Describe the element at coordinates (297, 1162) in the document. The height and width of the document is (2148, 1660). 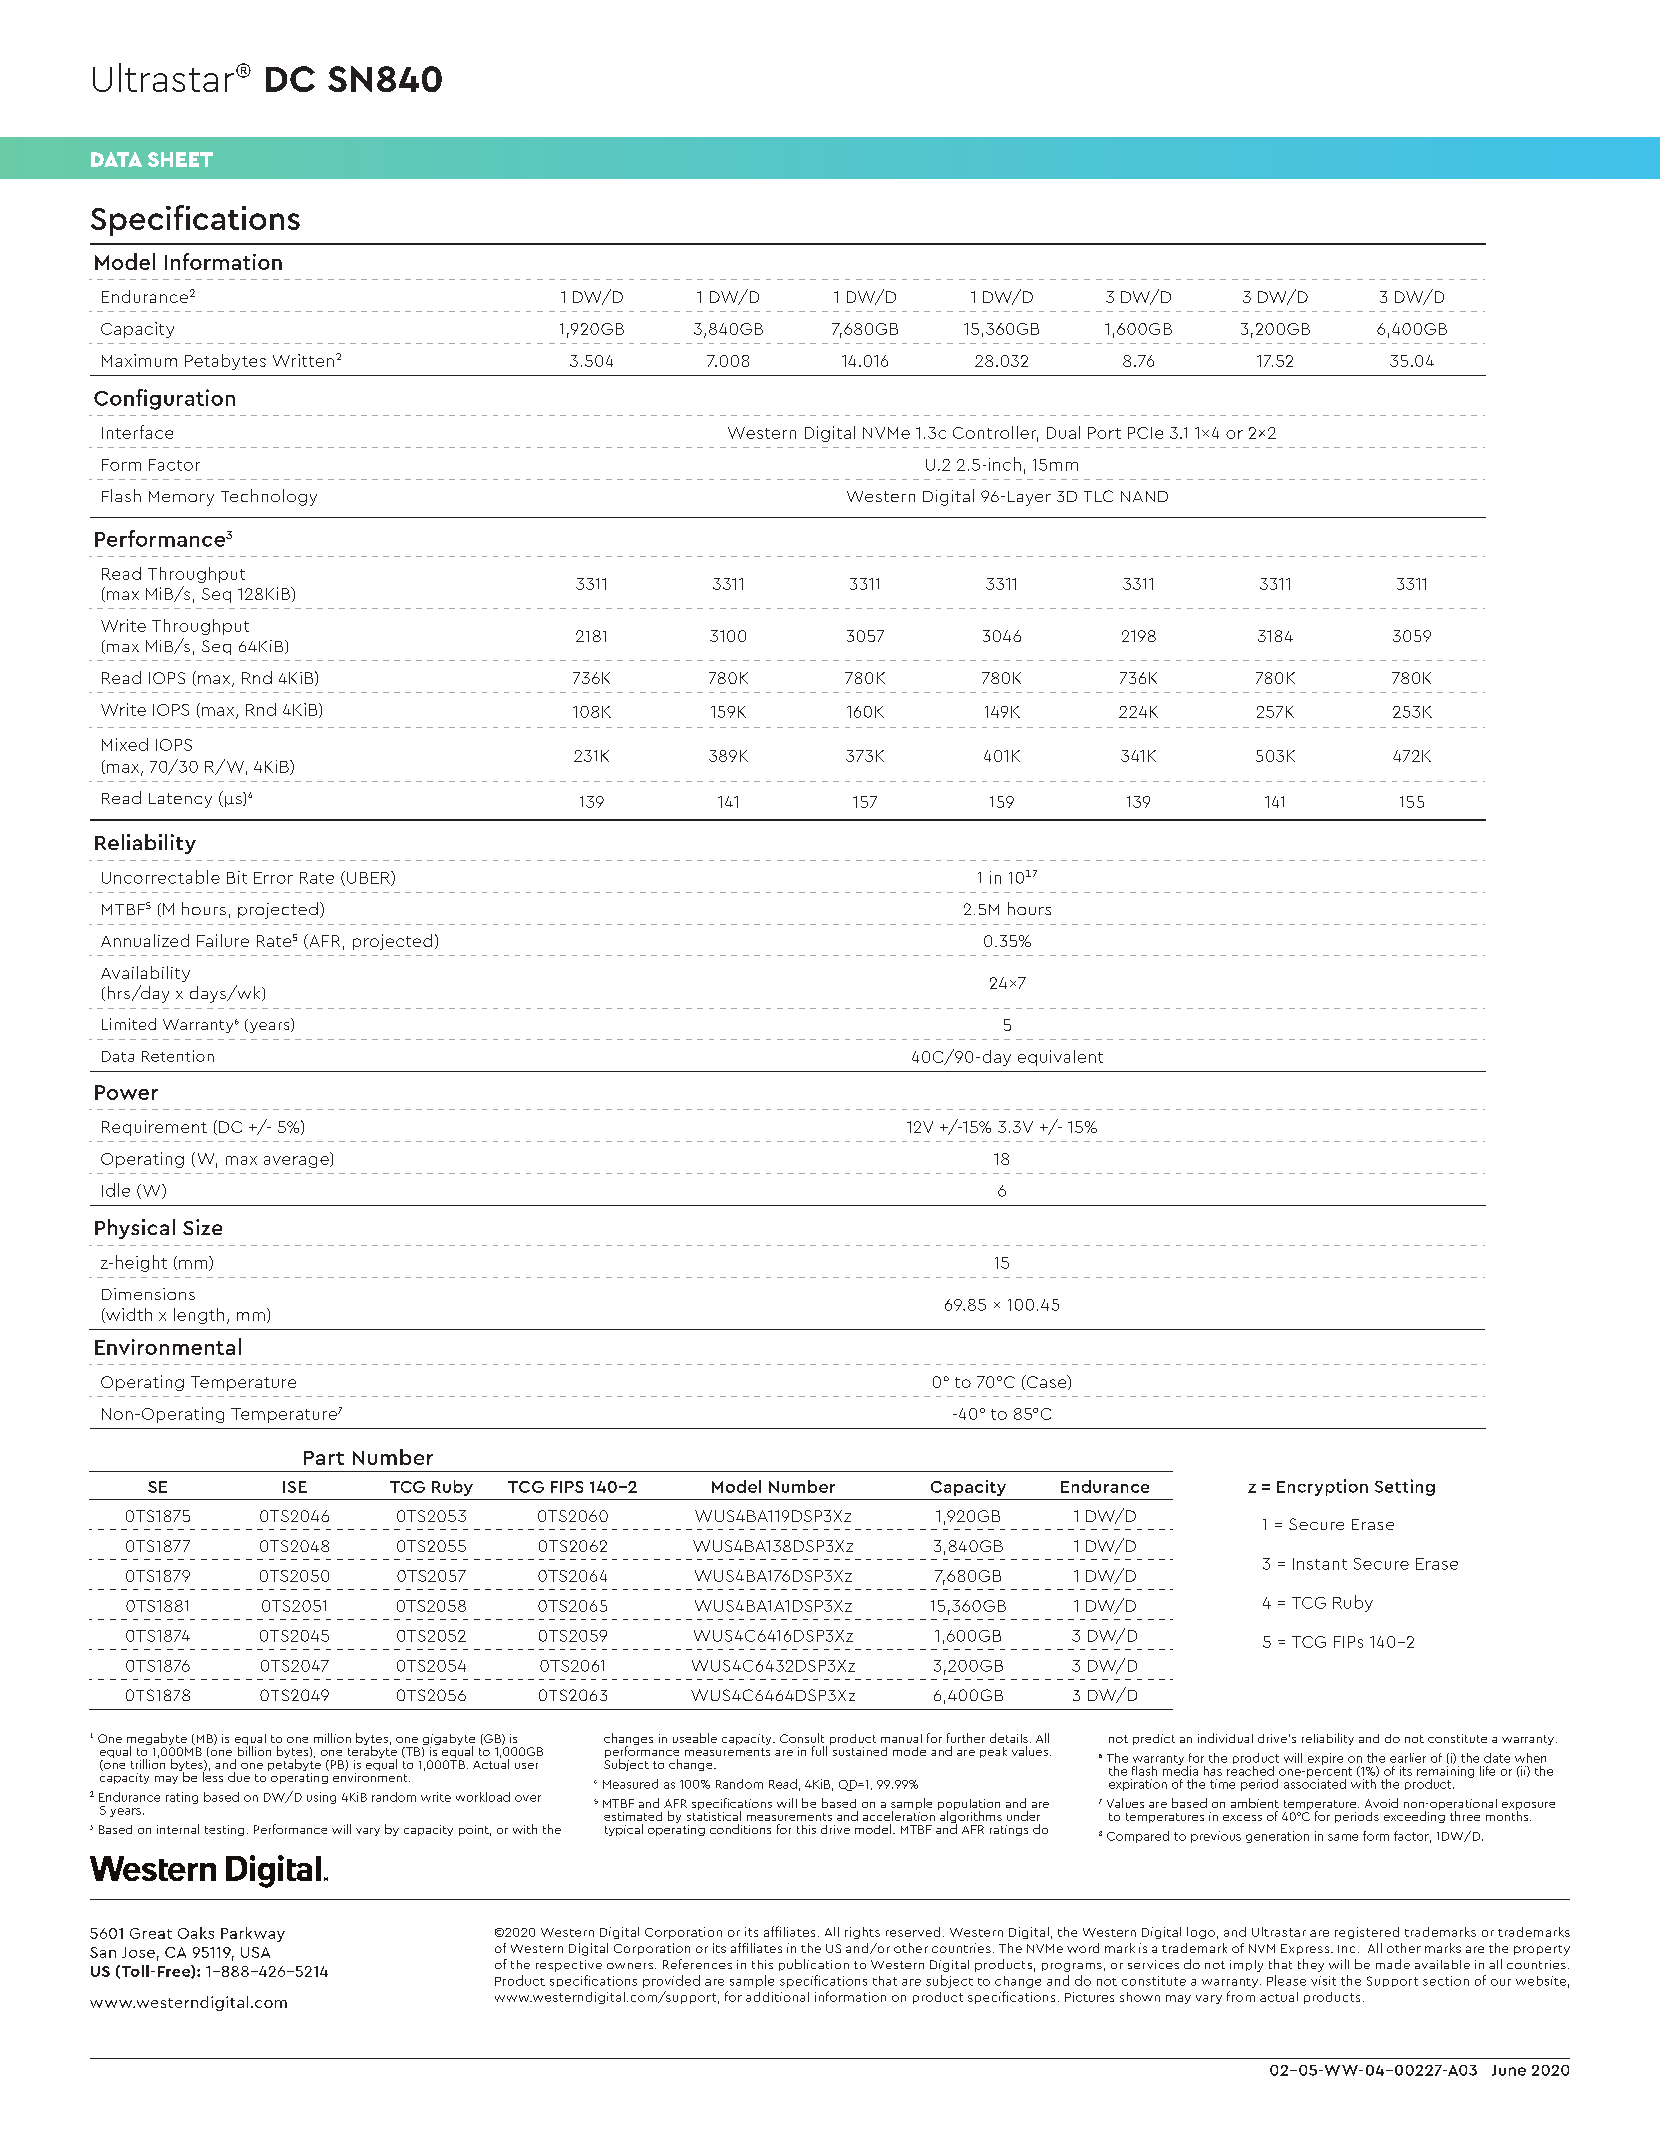
I see `average` at that location.
